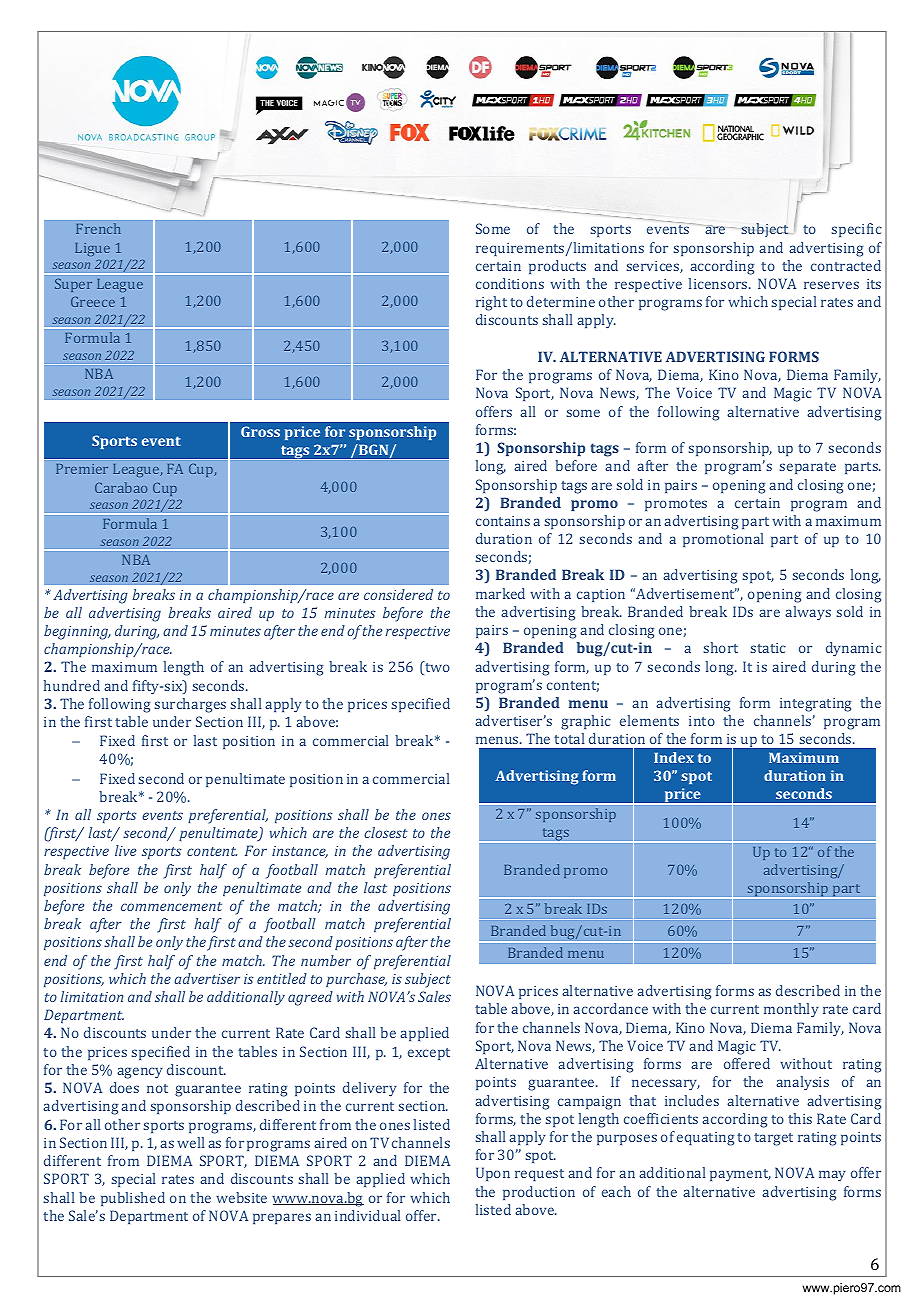  What do you see at coordinates (702, 721) in the document?
I see `into` at bounding box center [702, 721].
